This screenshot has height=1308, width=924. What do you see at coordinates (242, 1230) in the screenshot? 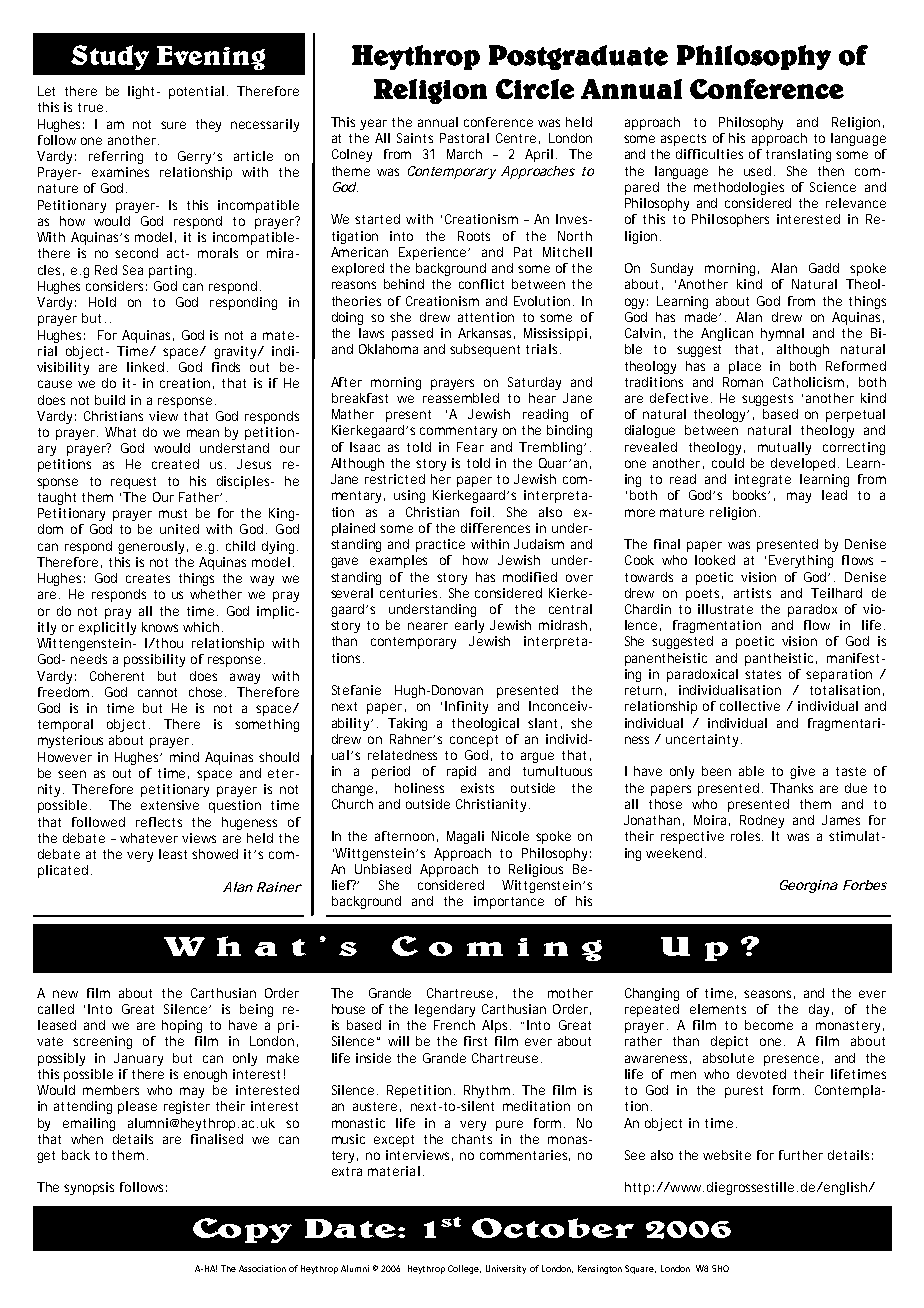
I see `Copy` at bounding box center [242, 1230].
